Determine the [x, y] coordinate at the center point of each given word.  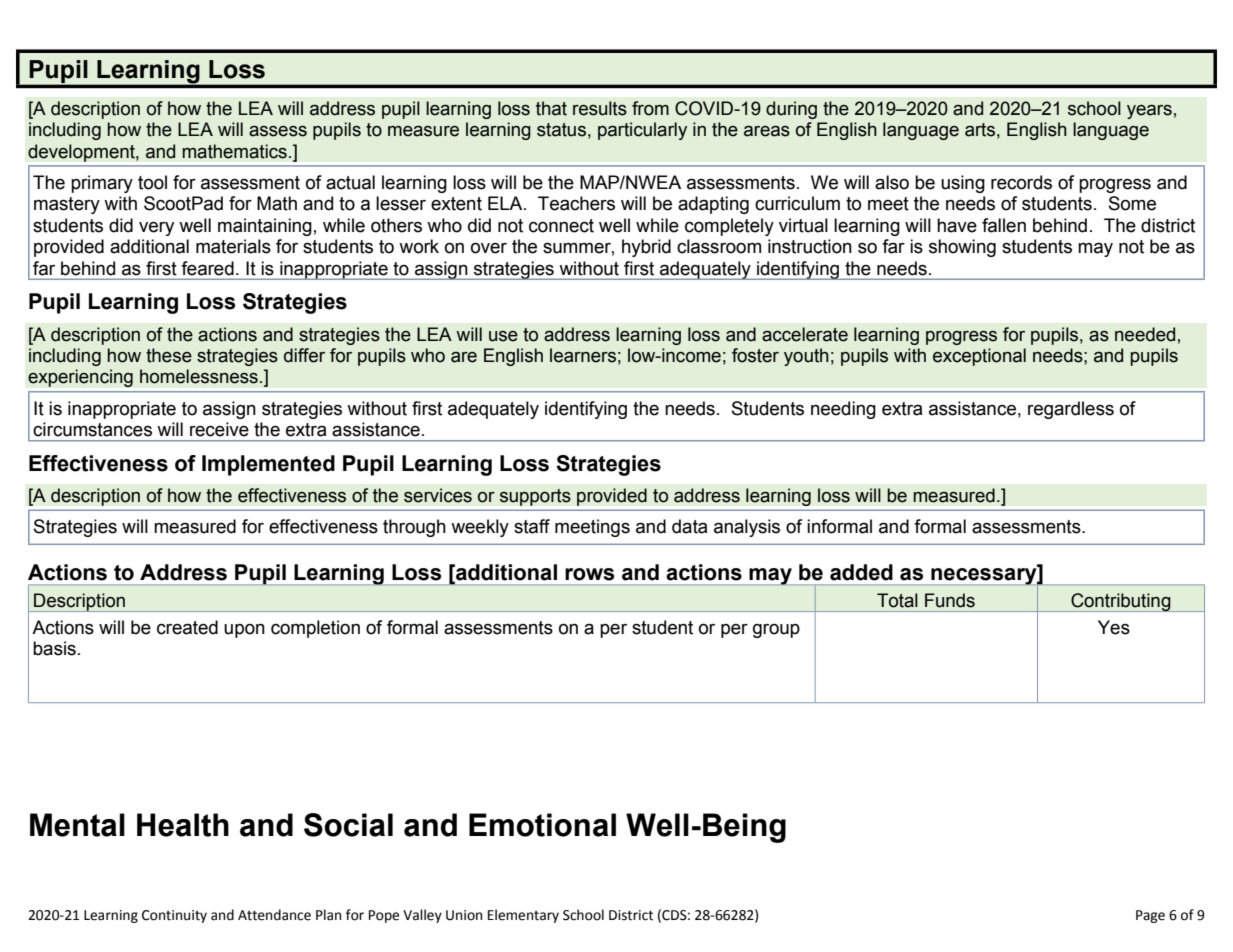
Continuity [174, 916]
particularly [642, 131]
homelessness [199, 376]
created [187, 627]
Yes [1114, 627]
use [503, 336]
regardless [1071, 410]
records [1021, 182]
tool [152, 182]
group [776, 631]
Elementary [523, 916]
